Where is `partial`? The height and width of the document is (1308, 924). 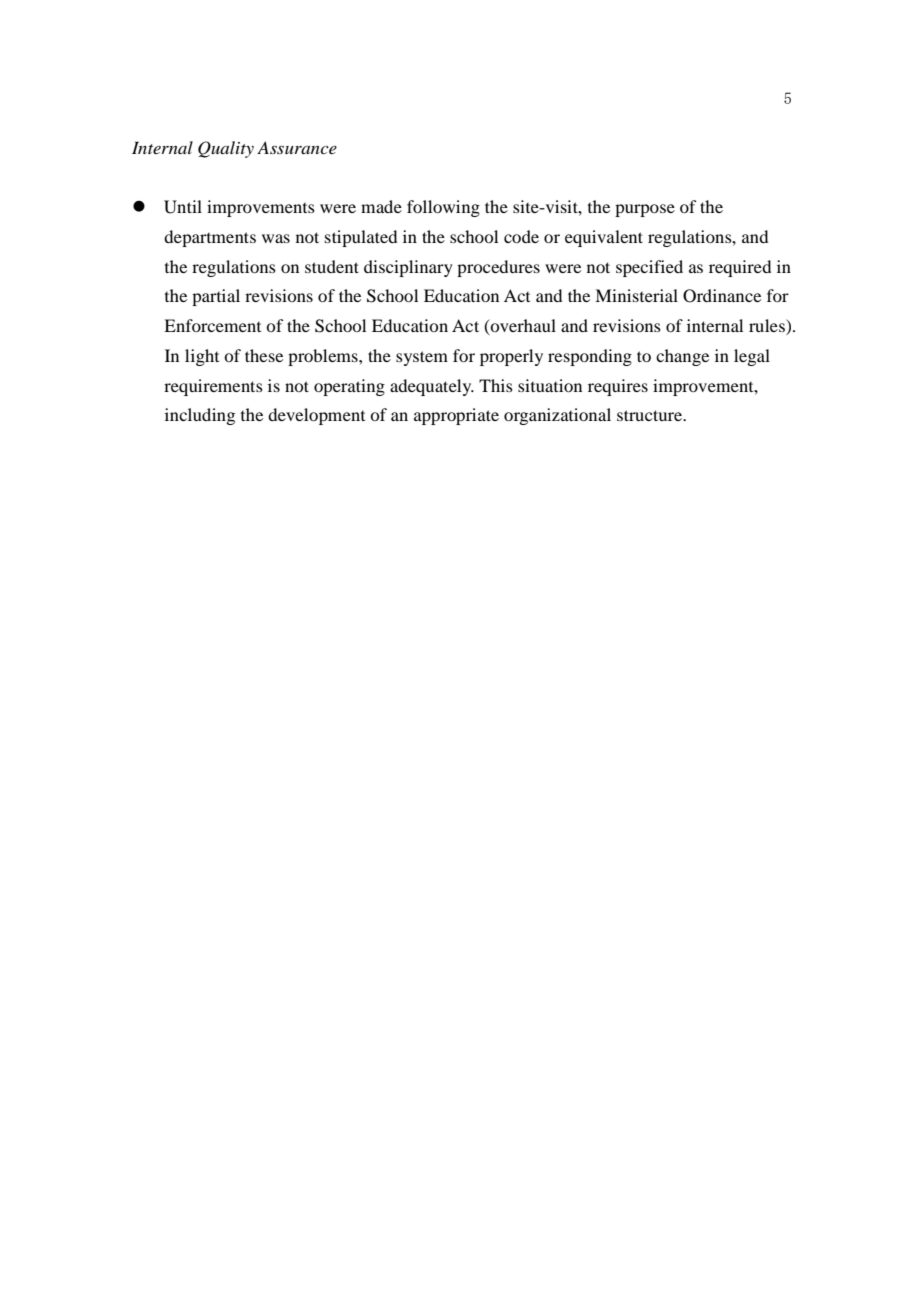
partial is located at coordinates (216, 297).
